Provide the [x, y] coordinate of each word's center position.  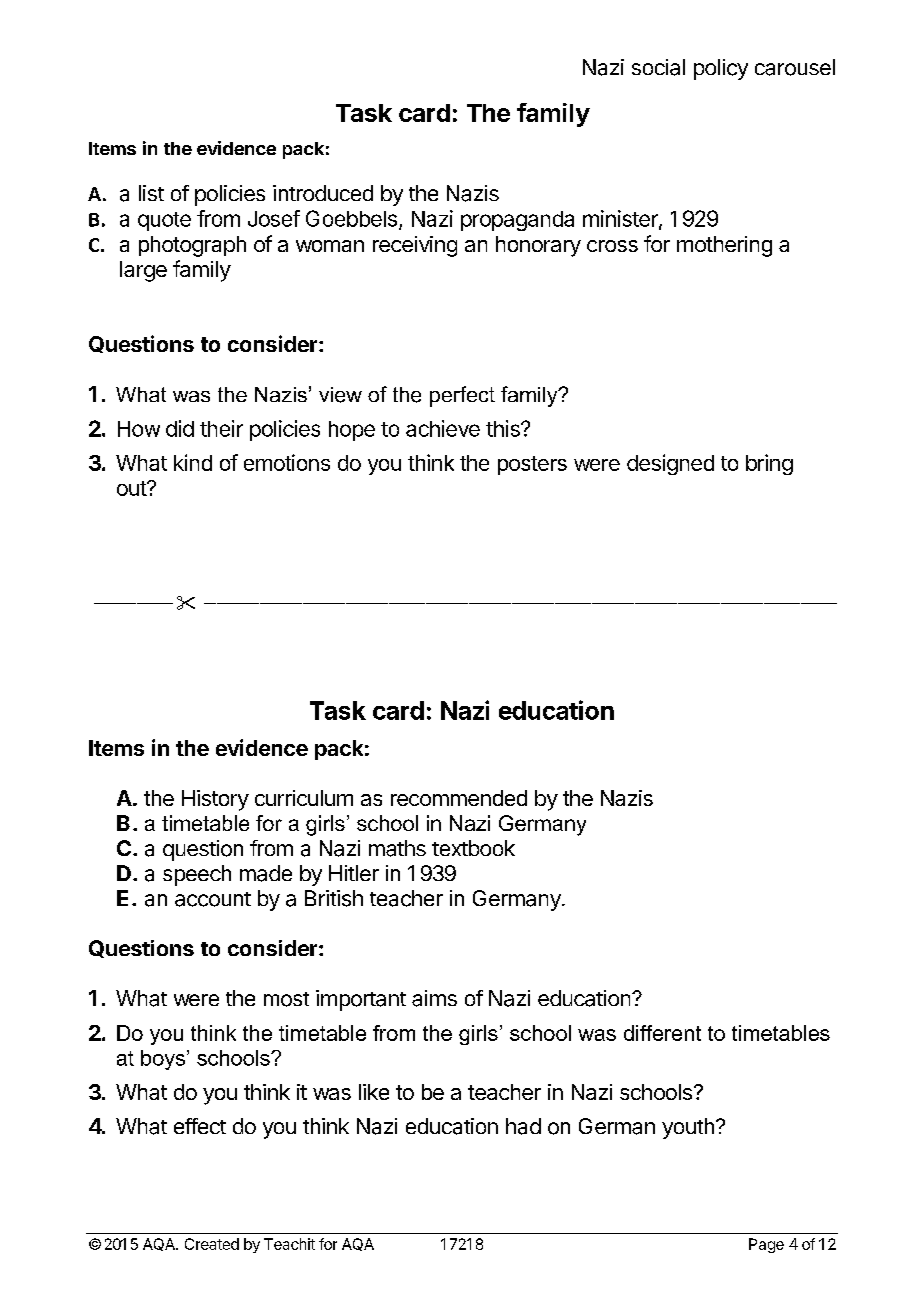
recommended [459, 798]
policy [721, 69]
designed [670, 464]
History [215, 800]
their [221, 428]
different [662, 1033]
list [151, 193]
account [213, 899]
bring [769, 464]
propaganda [517, 221]
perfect [462, 396]
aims [434, 998]
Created [212, 1244]
